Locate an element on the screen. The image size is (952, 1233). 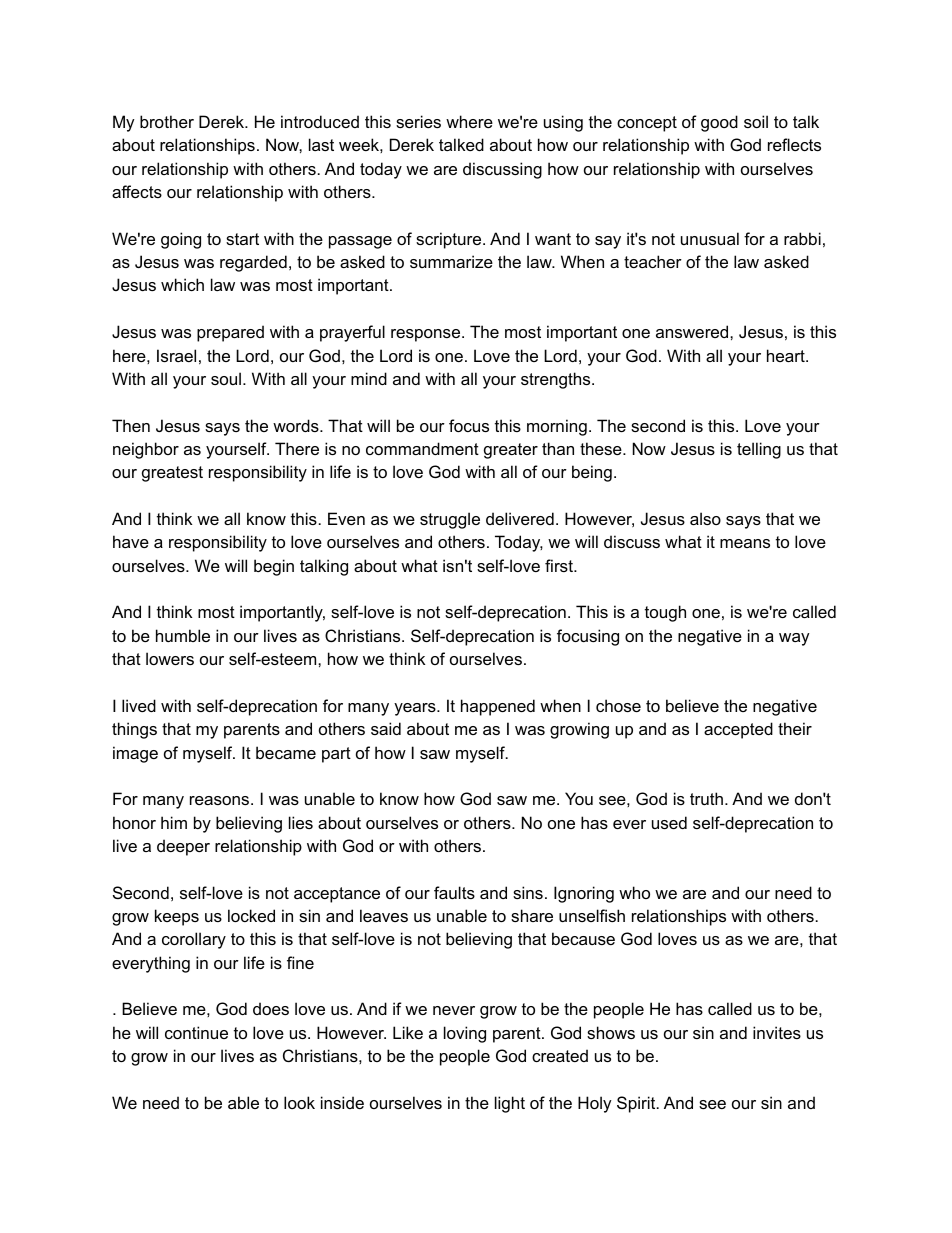
series is located at coordinates (418, 121).
